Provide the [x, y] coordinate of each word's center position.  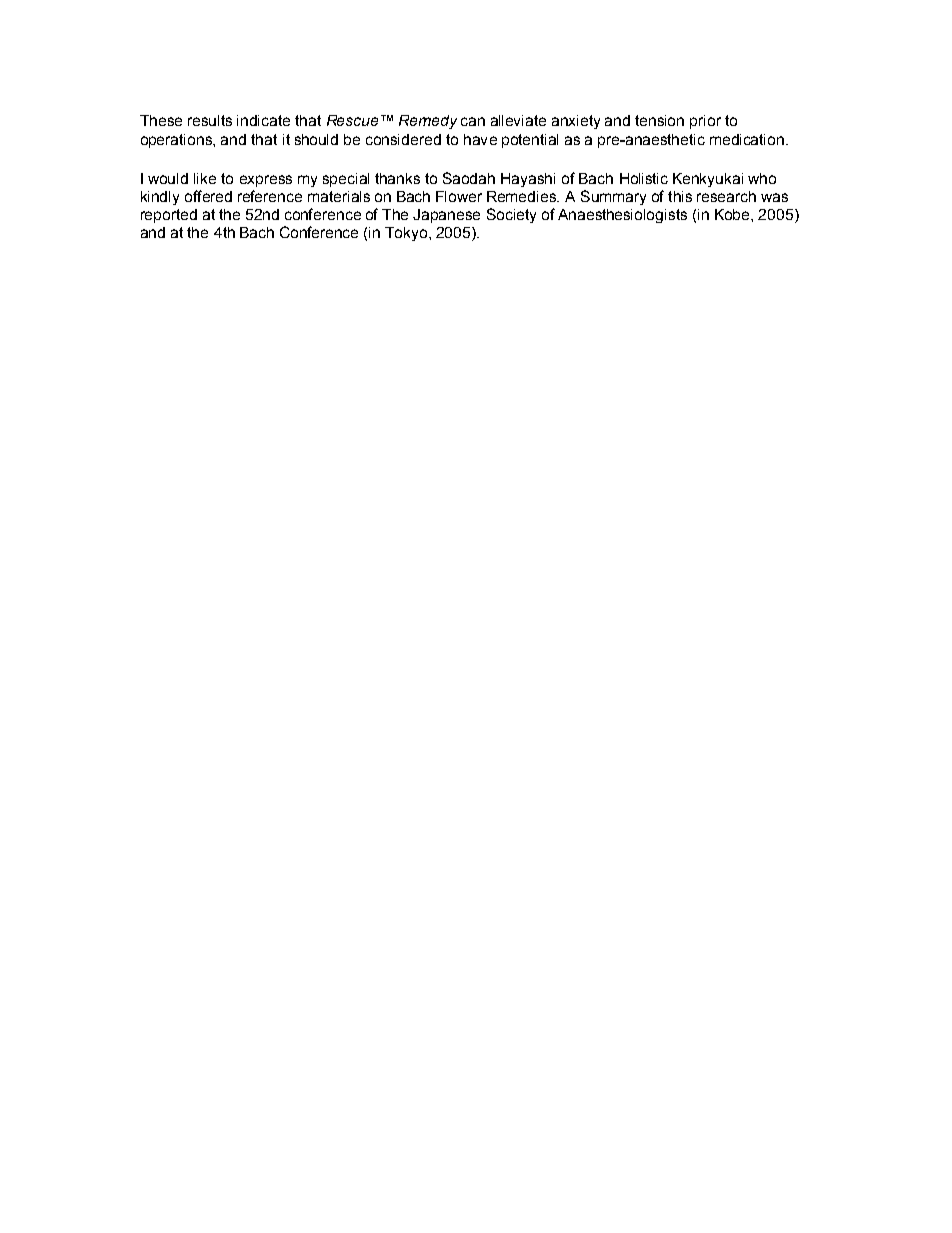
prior [705, 122]
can [473, 121]
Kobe [733, 214]
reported [169, 216]
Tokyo [407, 234]
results [210, 120]
